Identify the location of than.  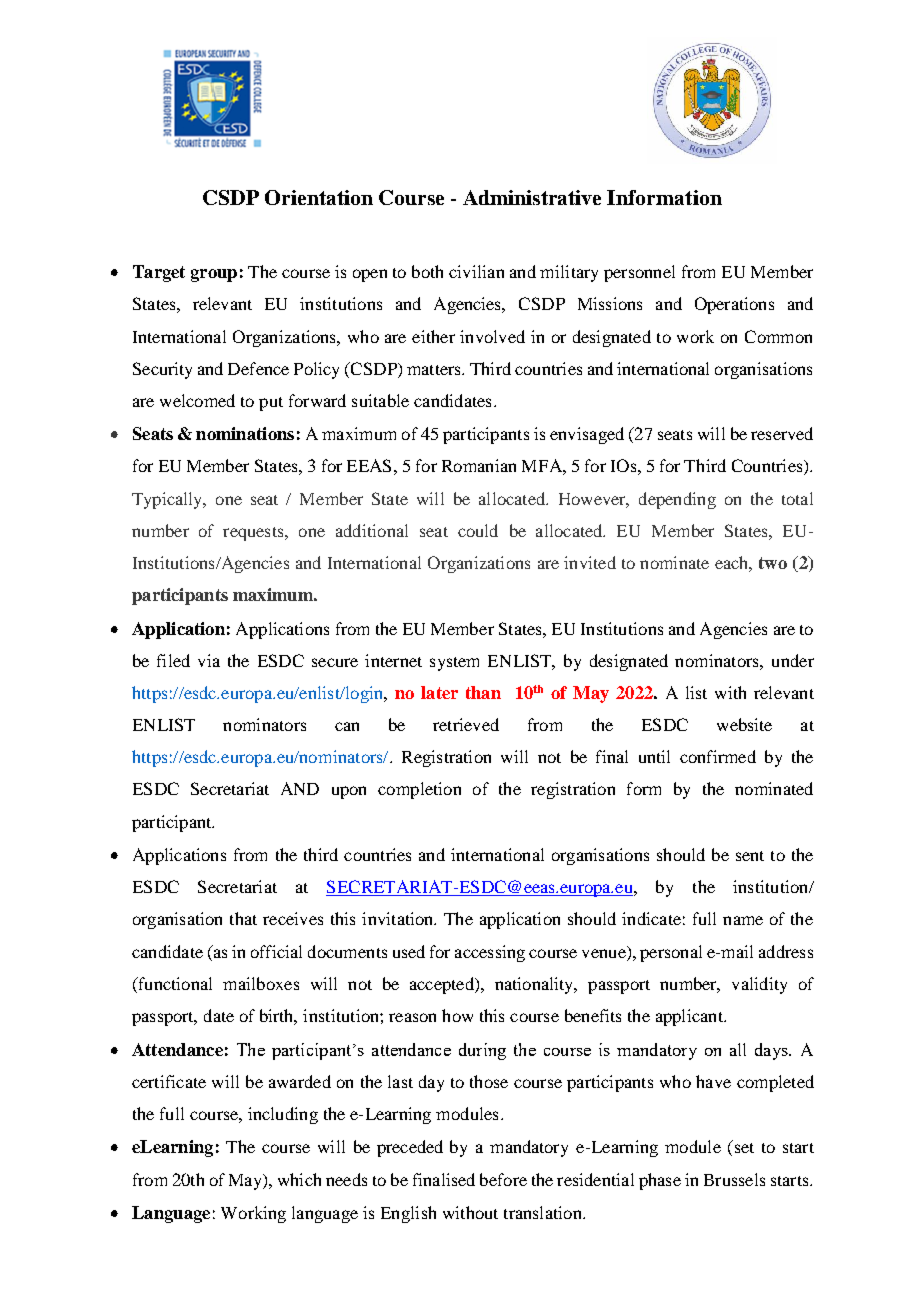
(483, 692).
